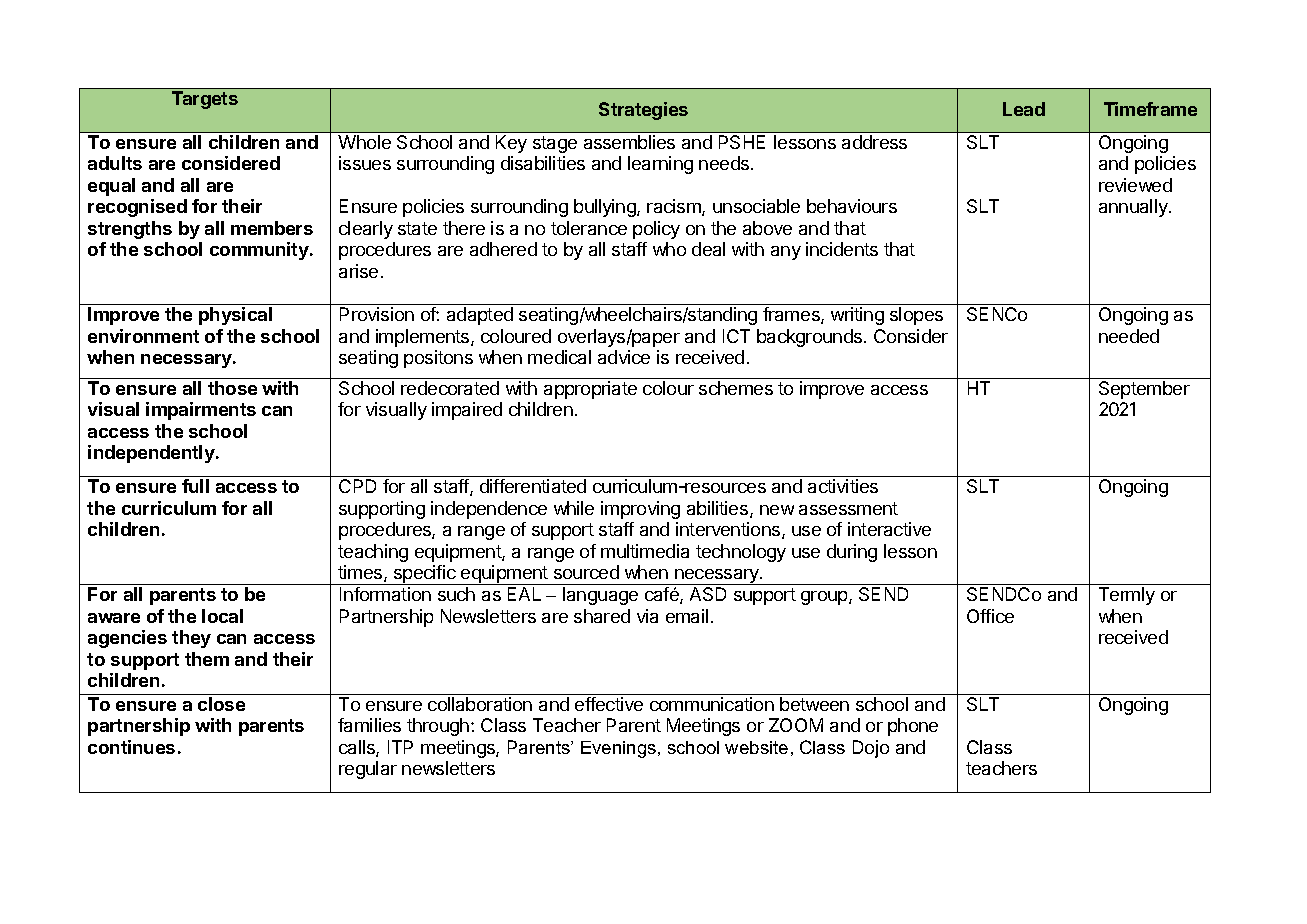 This screenshot has width=1307, height=924. I want to click on Targets, so click(205, 100).
